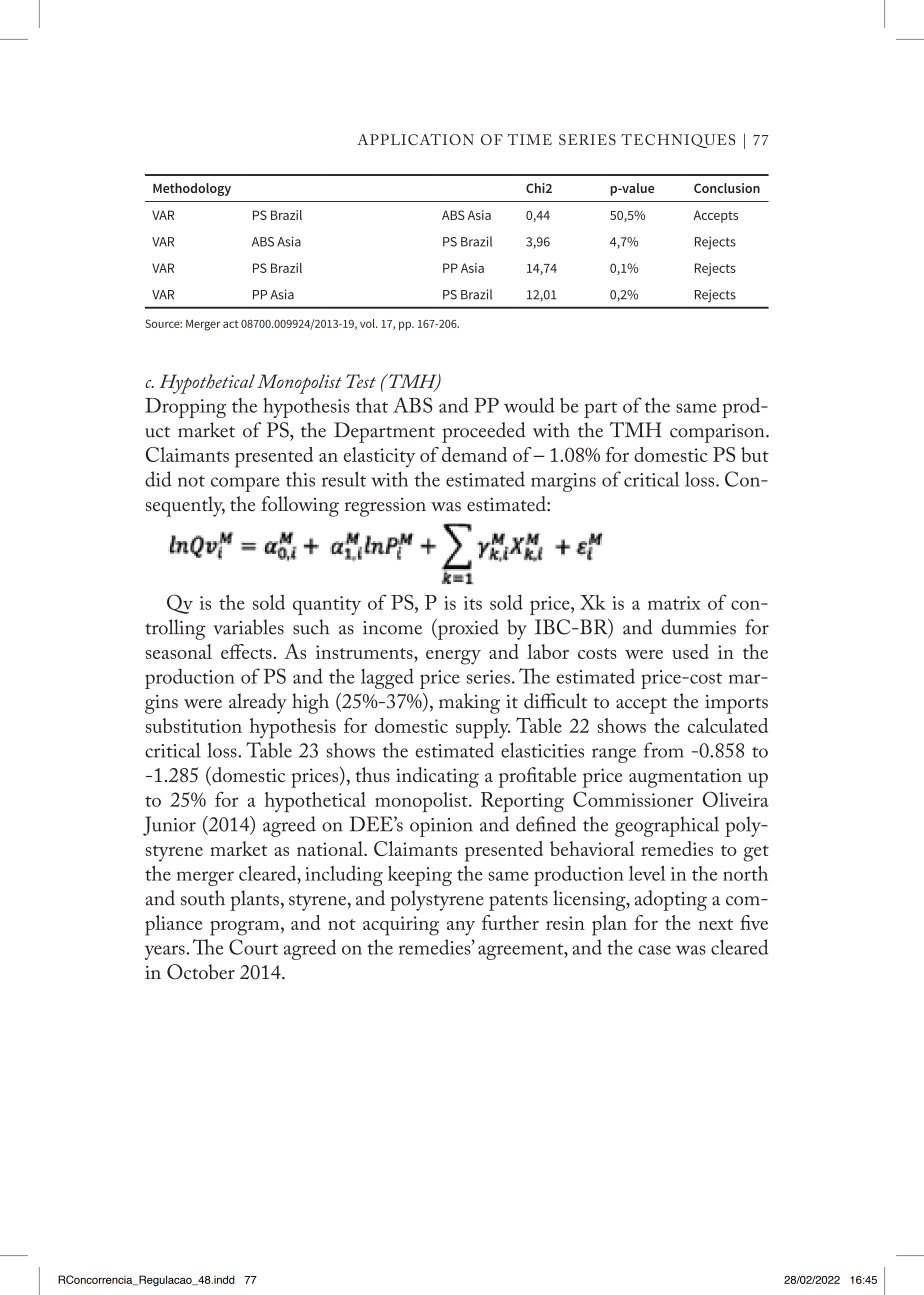  What do you see at coordinates (192, 189) in the image?
I see `Methodology` at bounding box center [192, 189].
